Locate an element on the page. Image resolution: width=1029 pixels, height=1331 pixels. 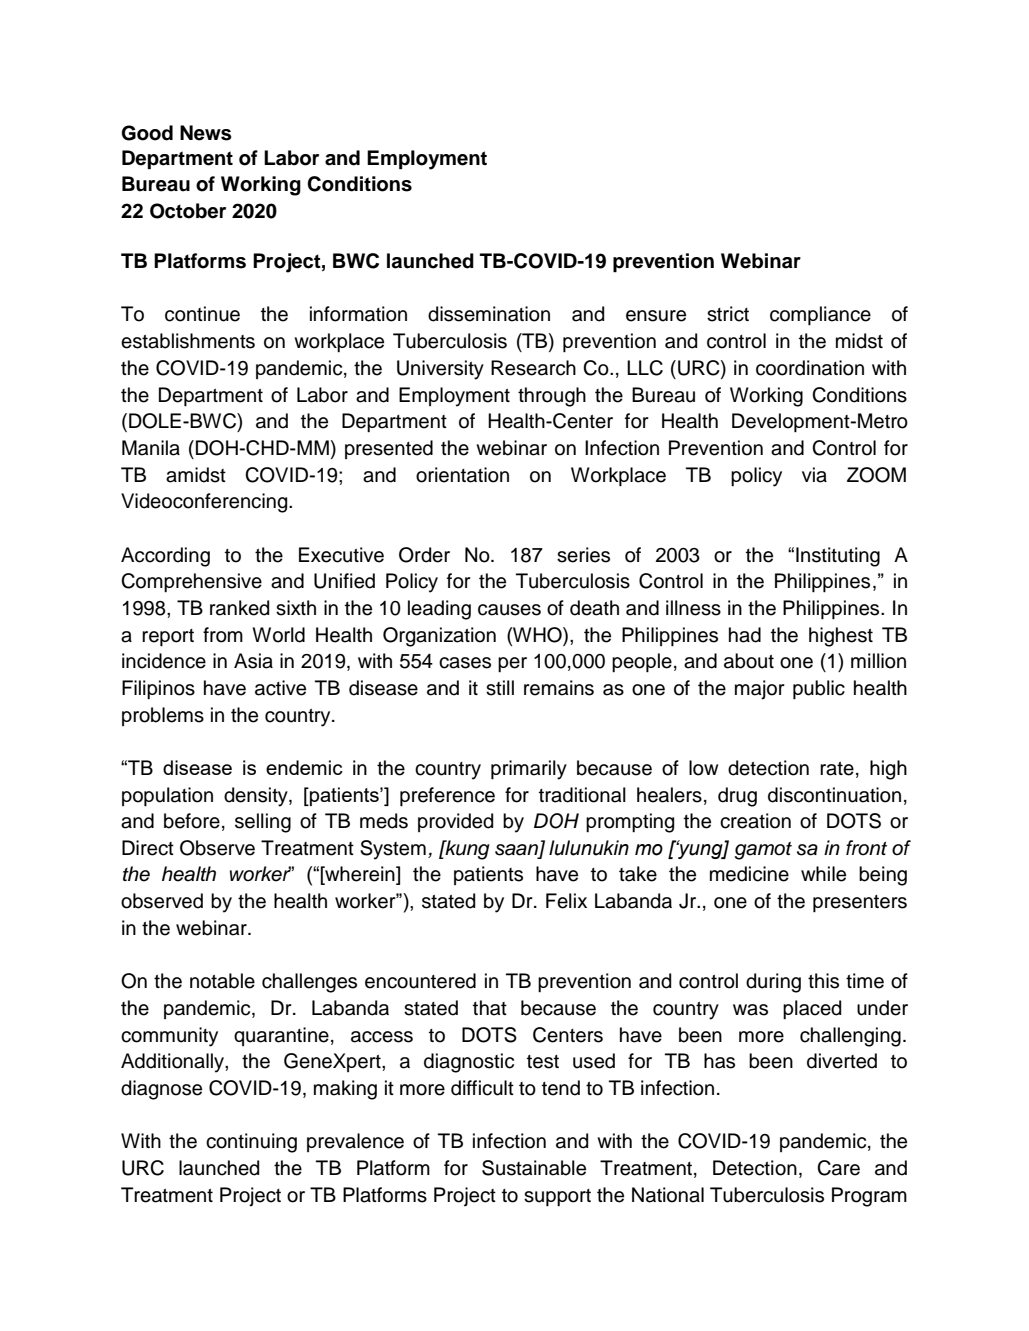
Asia is located at coordinates (253, 661).
